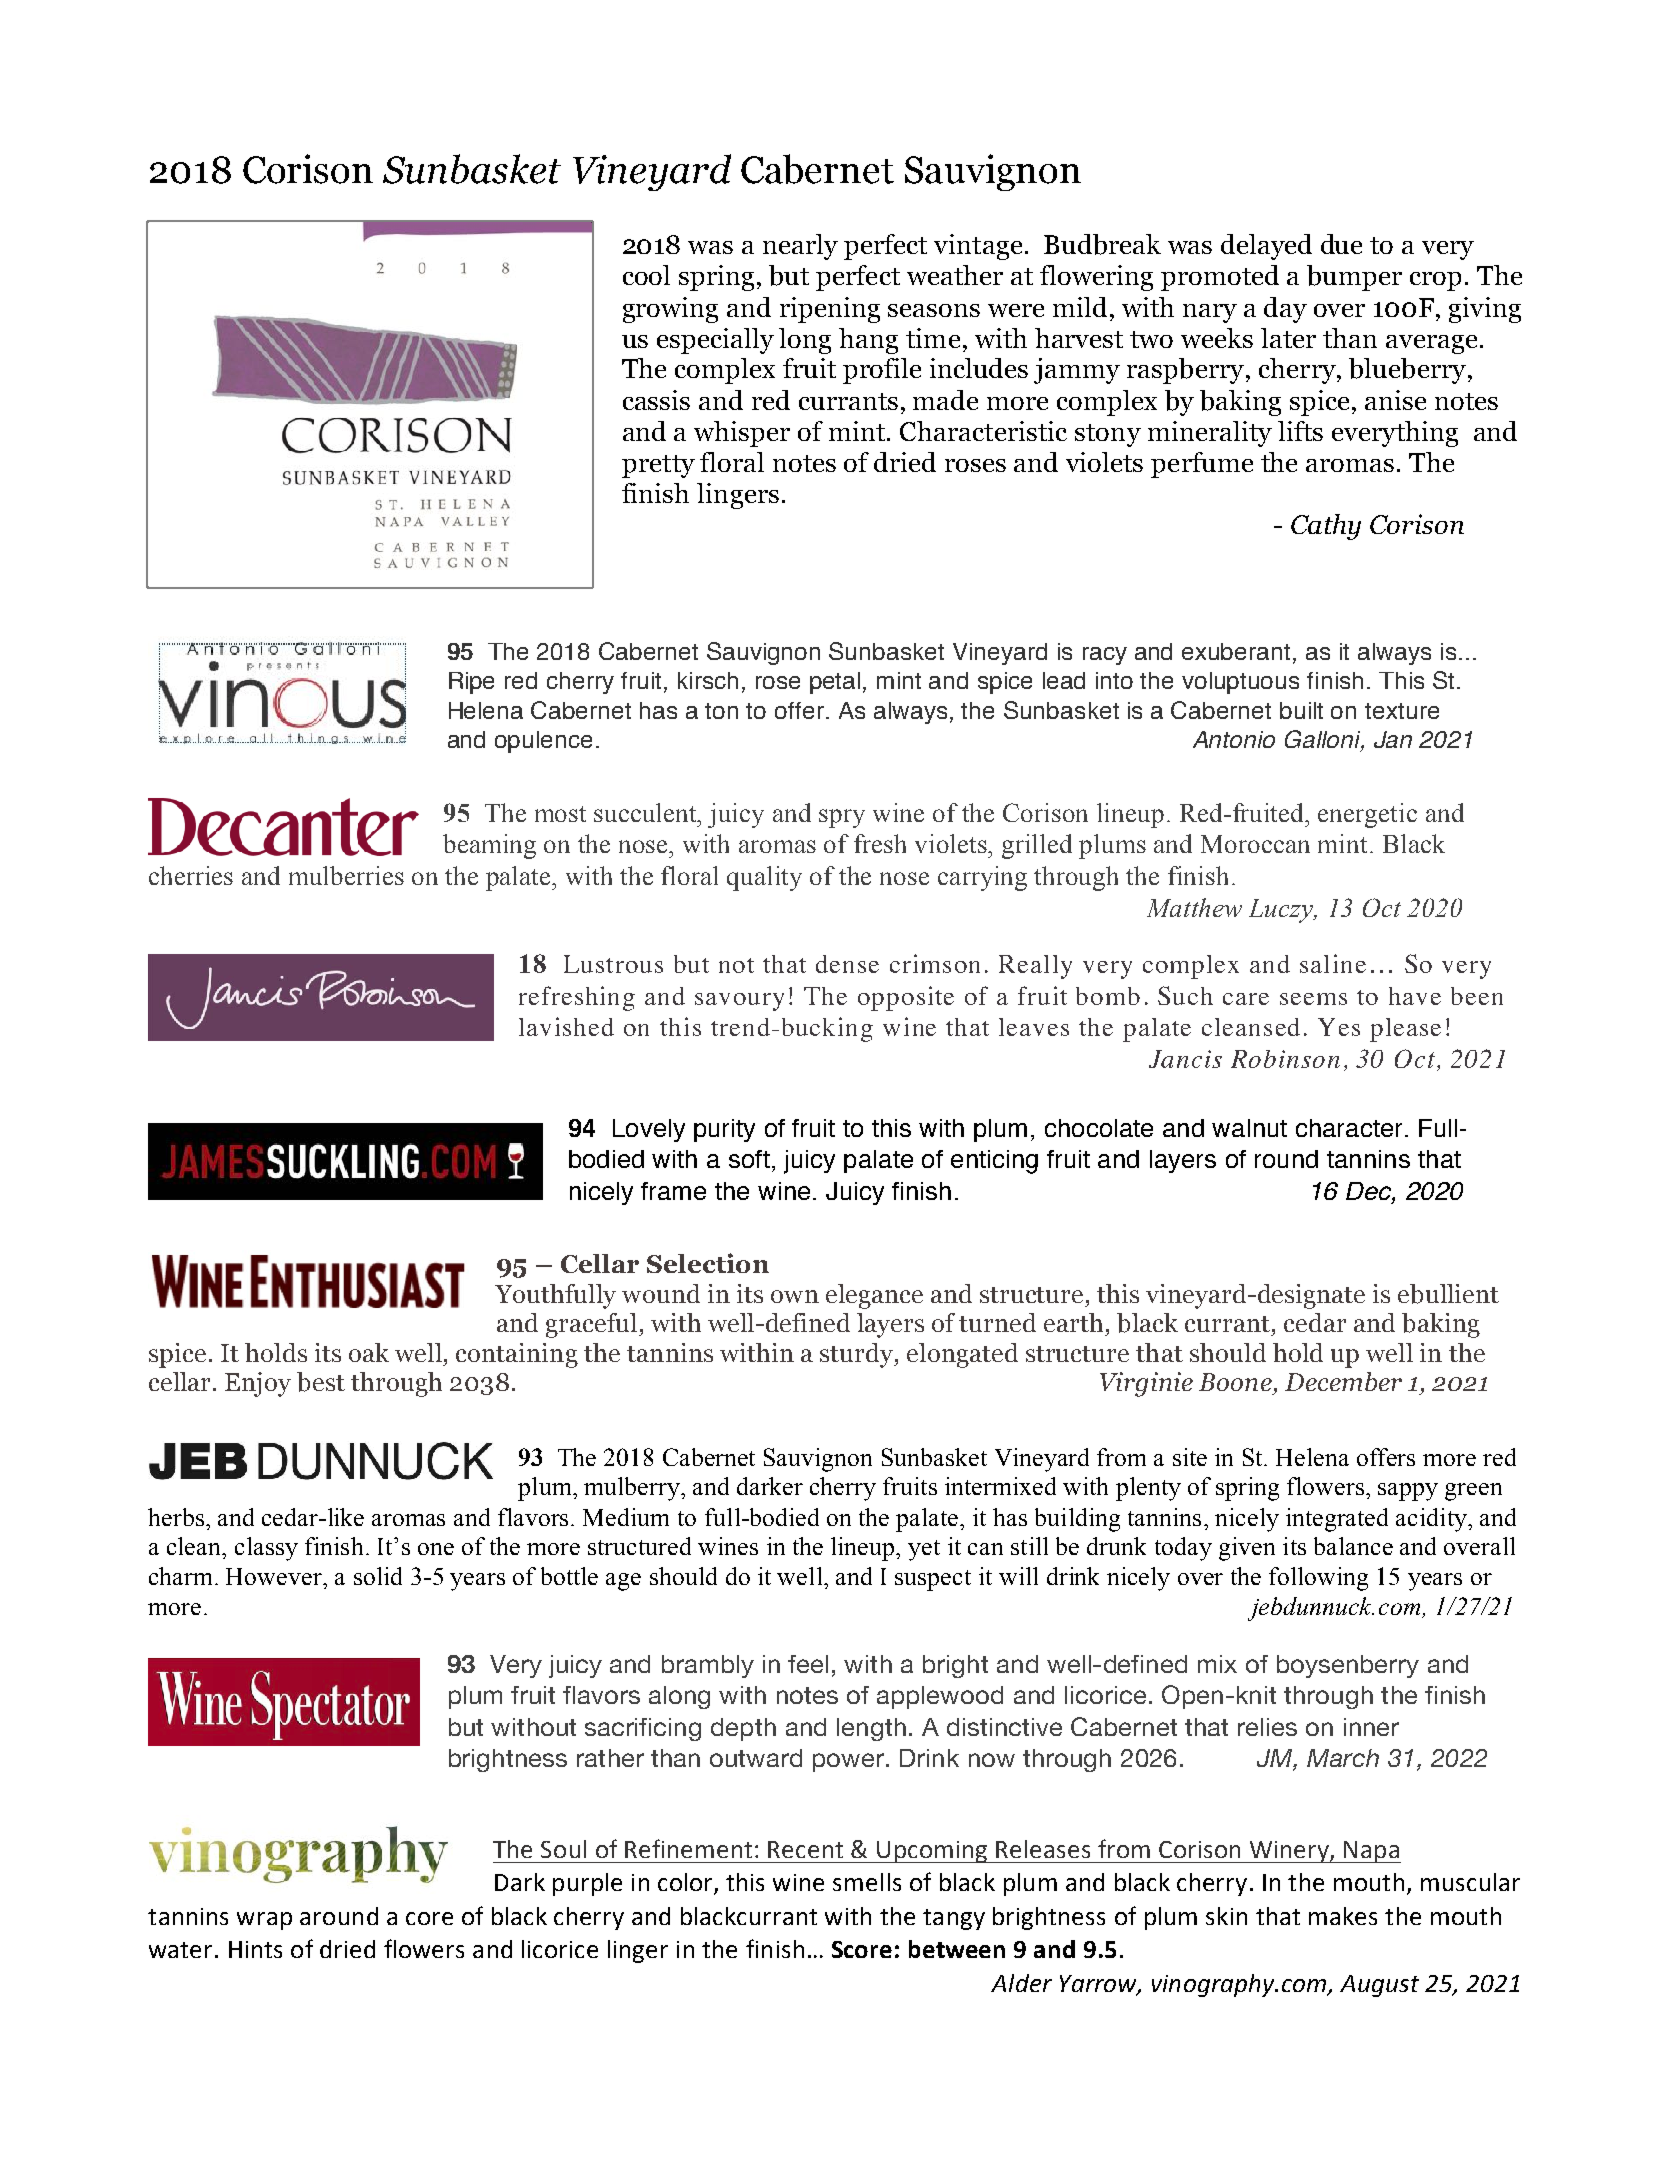  I want to click on lavished, so click(566, 1026).
